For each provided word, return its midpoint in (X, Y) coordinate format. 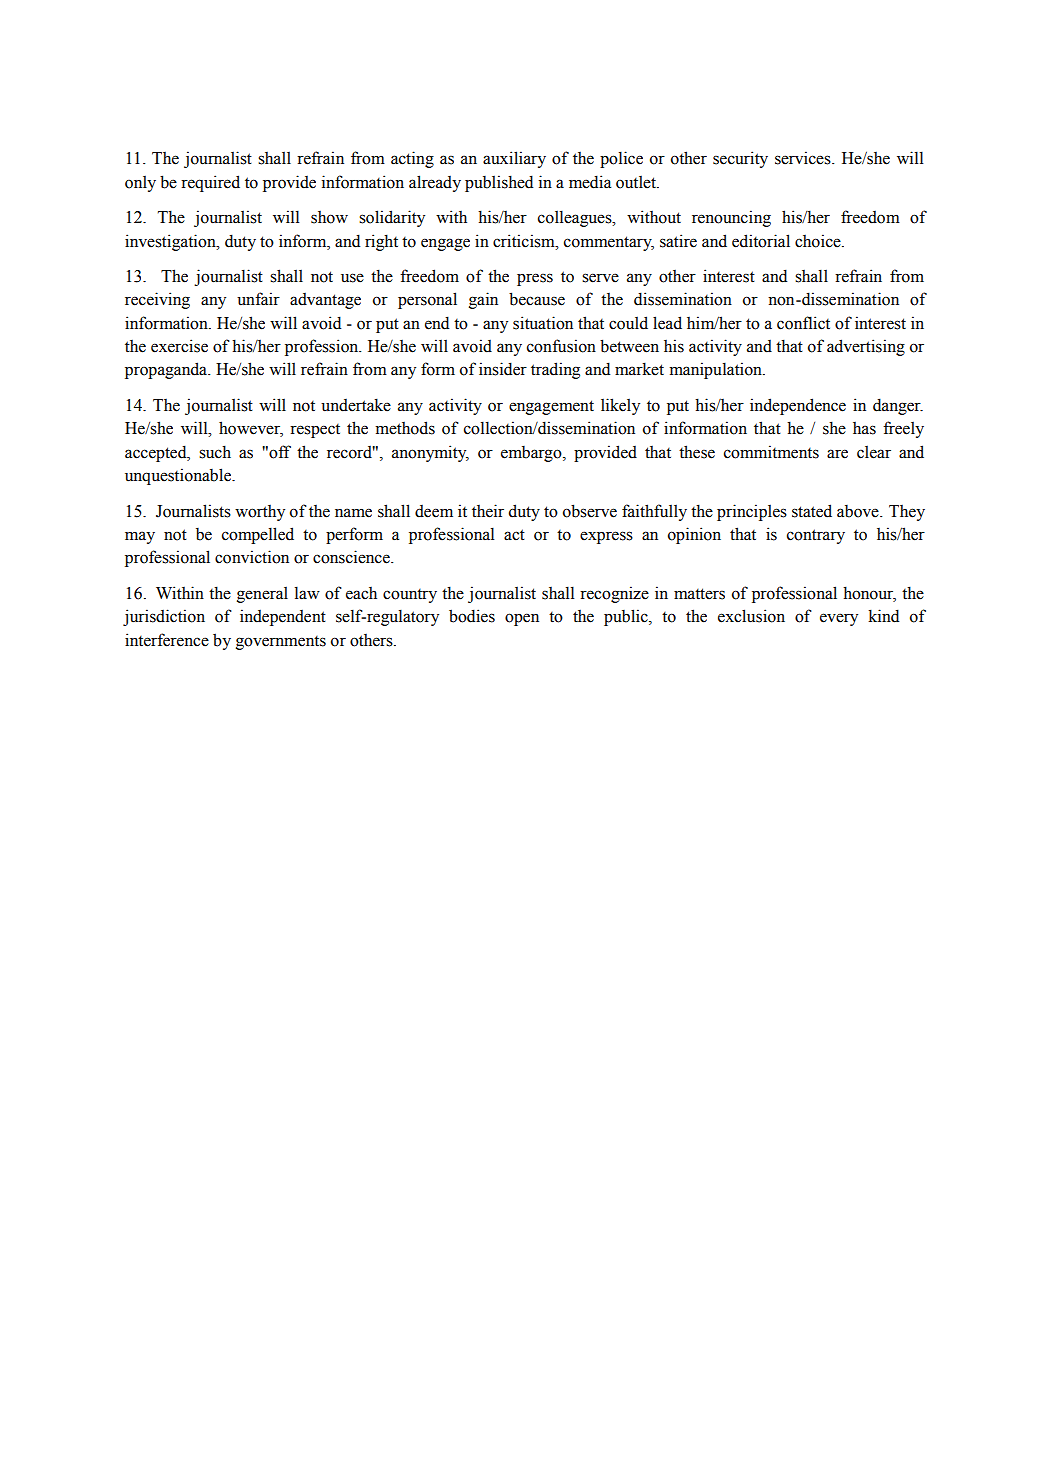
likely (620, 406)
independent (283, 617)
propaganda (167, 370)
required (210, 183)
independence (798, 406)
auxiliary (514, 159)
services (804, 158)
